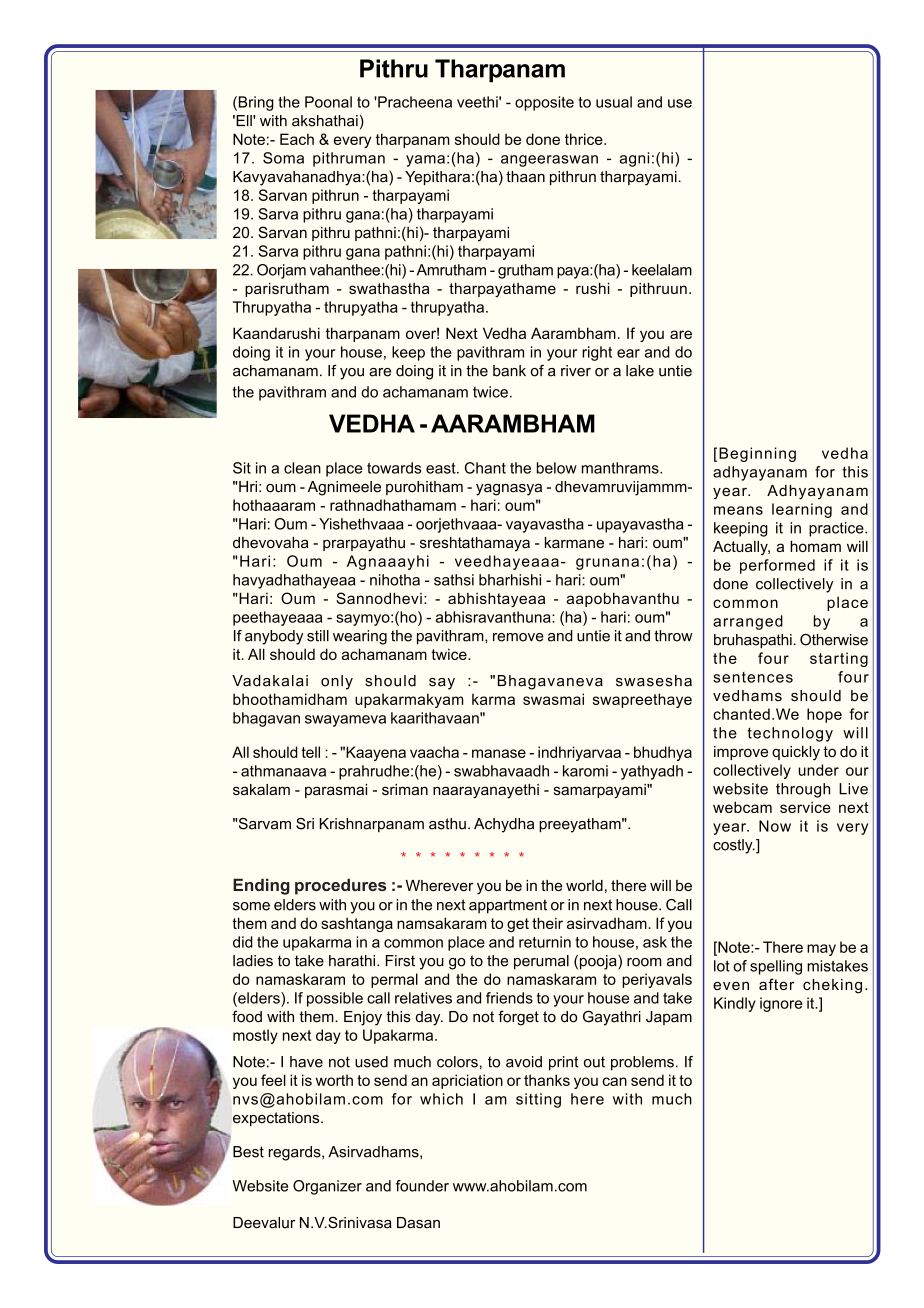  I want to click on usual, so click(614, 102).
